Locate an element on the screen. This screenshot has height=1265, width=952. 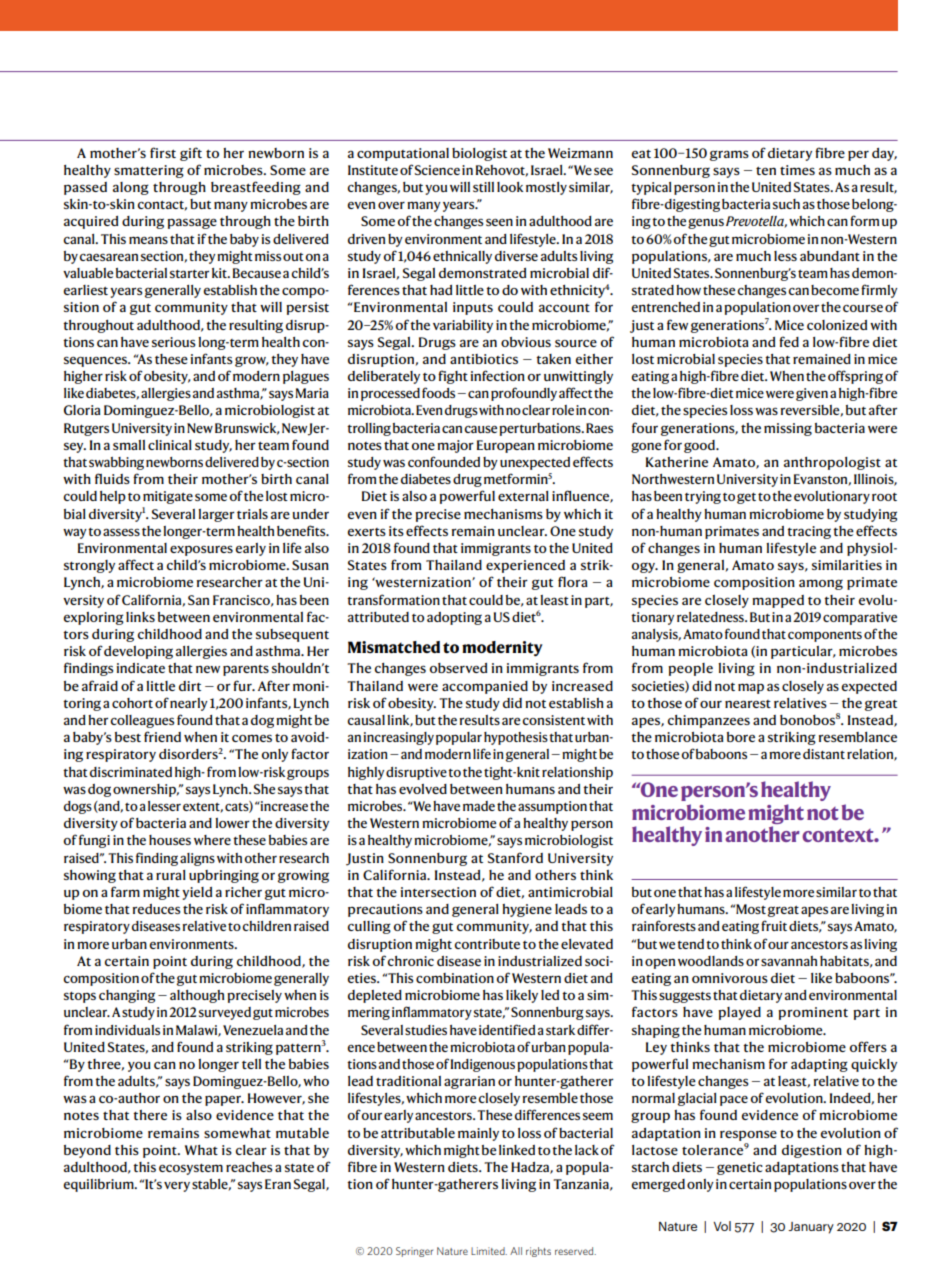
accompanied is located at coordinates (485, 687).
